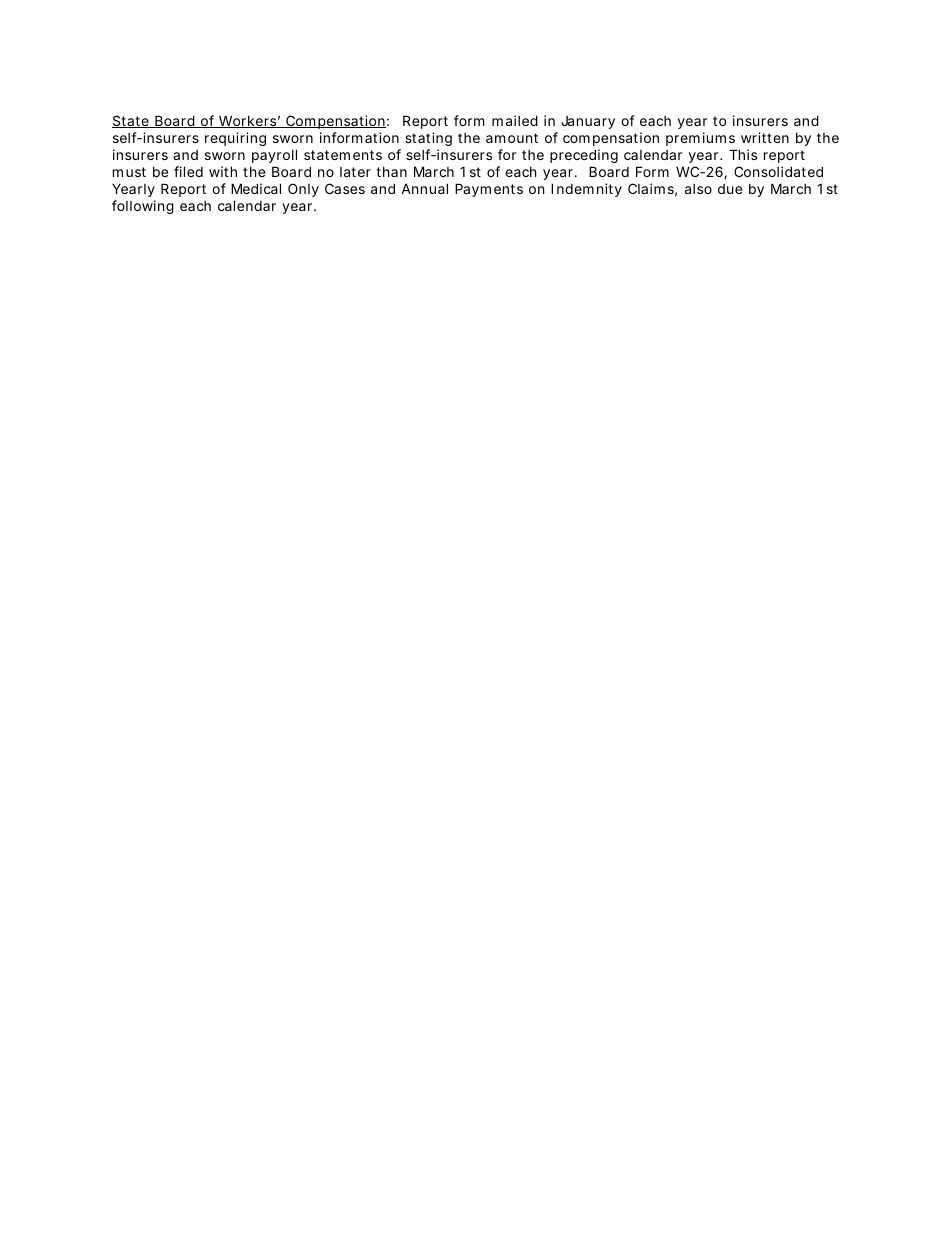  What do you see at coordinates (223, 171) in the screenshot?
I see `with` at bounding box center [223, 171].
